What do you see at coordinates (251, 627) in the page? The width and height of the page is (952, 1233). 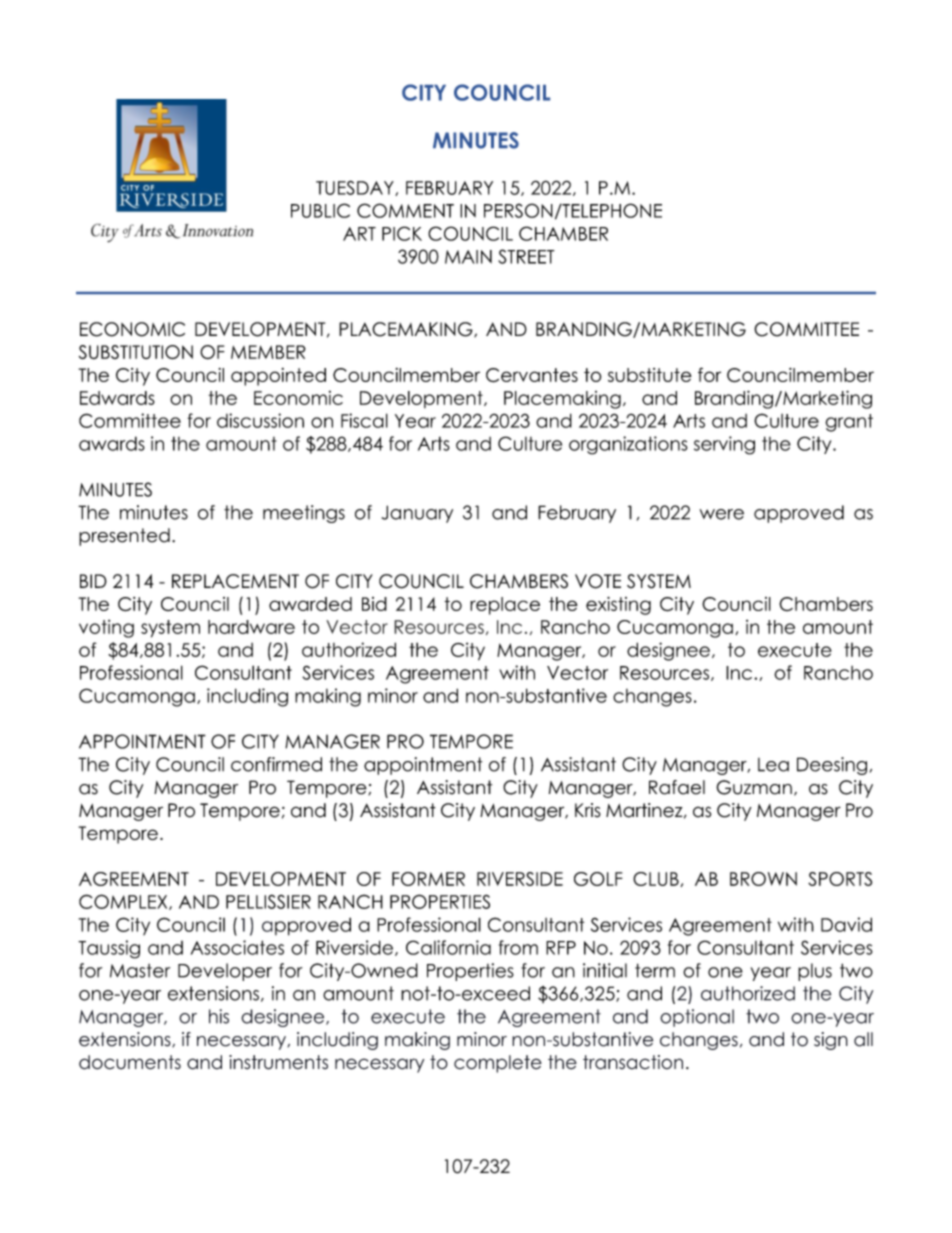 I see `hardware` at bounding box center [251, 627].
